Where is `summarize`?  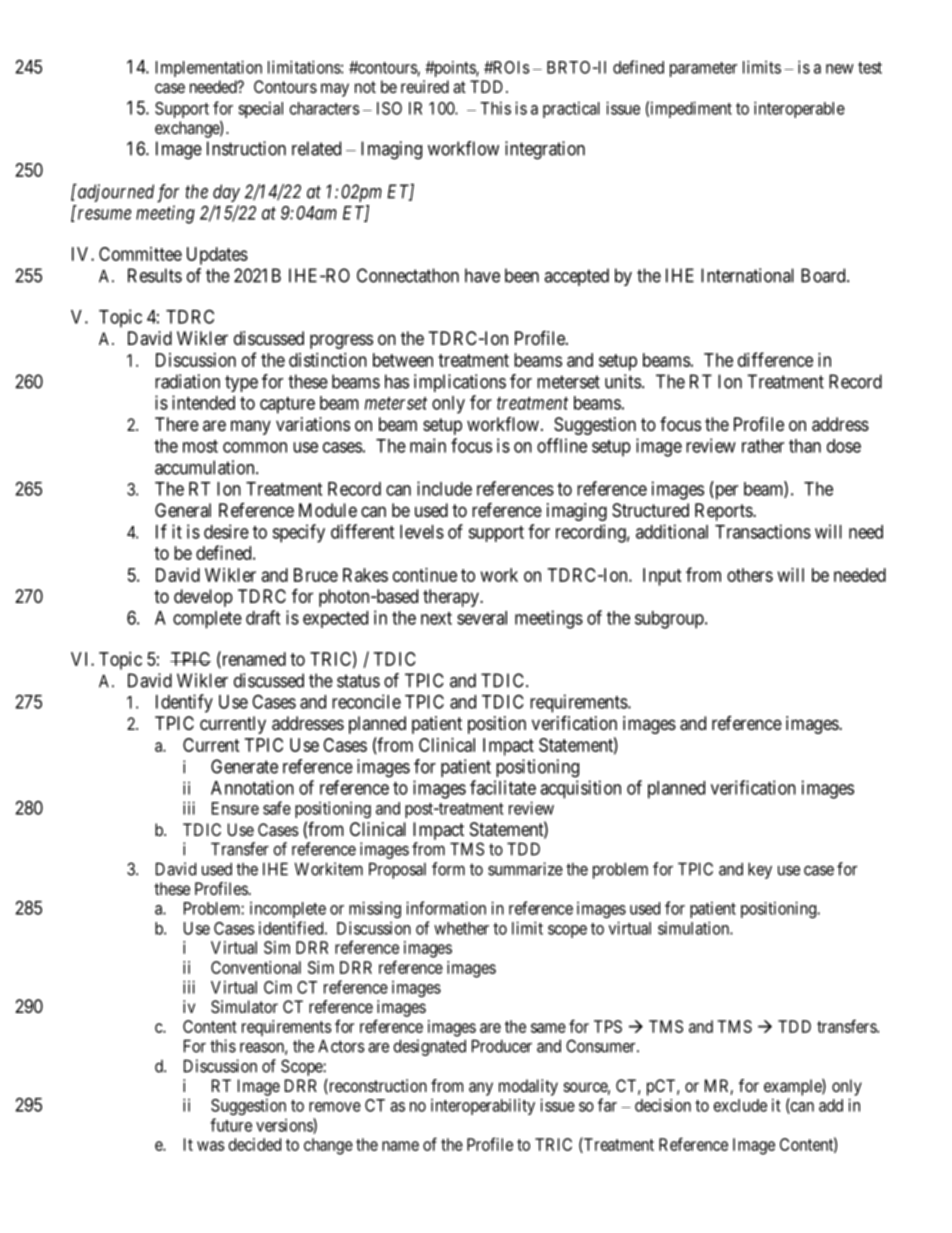
summarize is located at coordinates (525, 869).
